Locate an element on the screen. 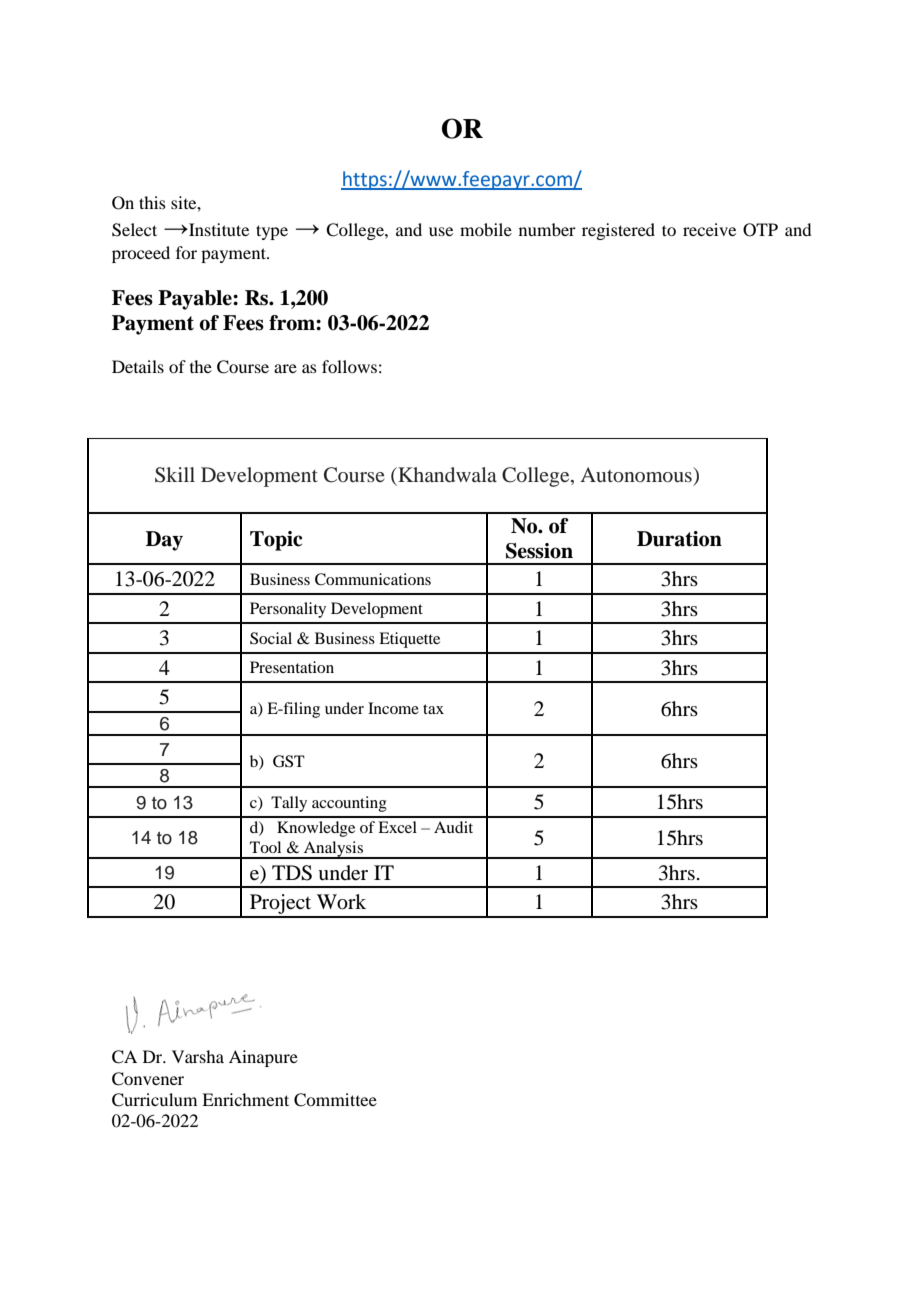 The width and height of the screenshot is (924, 1309). receive is located at coordinates (709, 229).
